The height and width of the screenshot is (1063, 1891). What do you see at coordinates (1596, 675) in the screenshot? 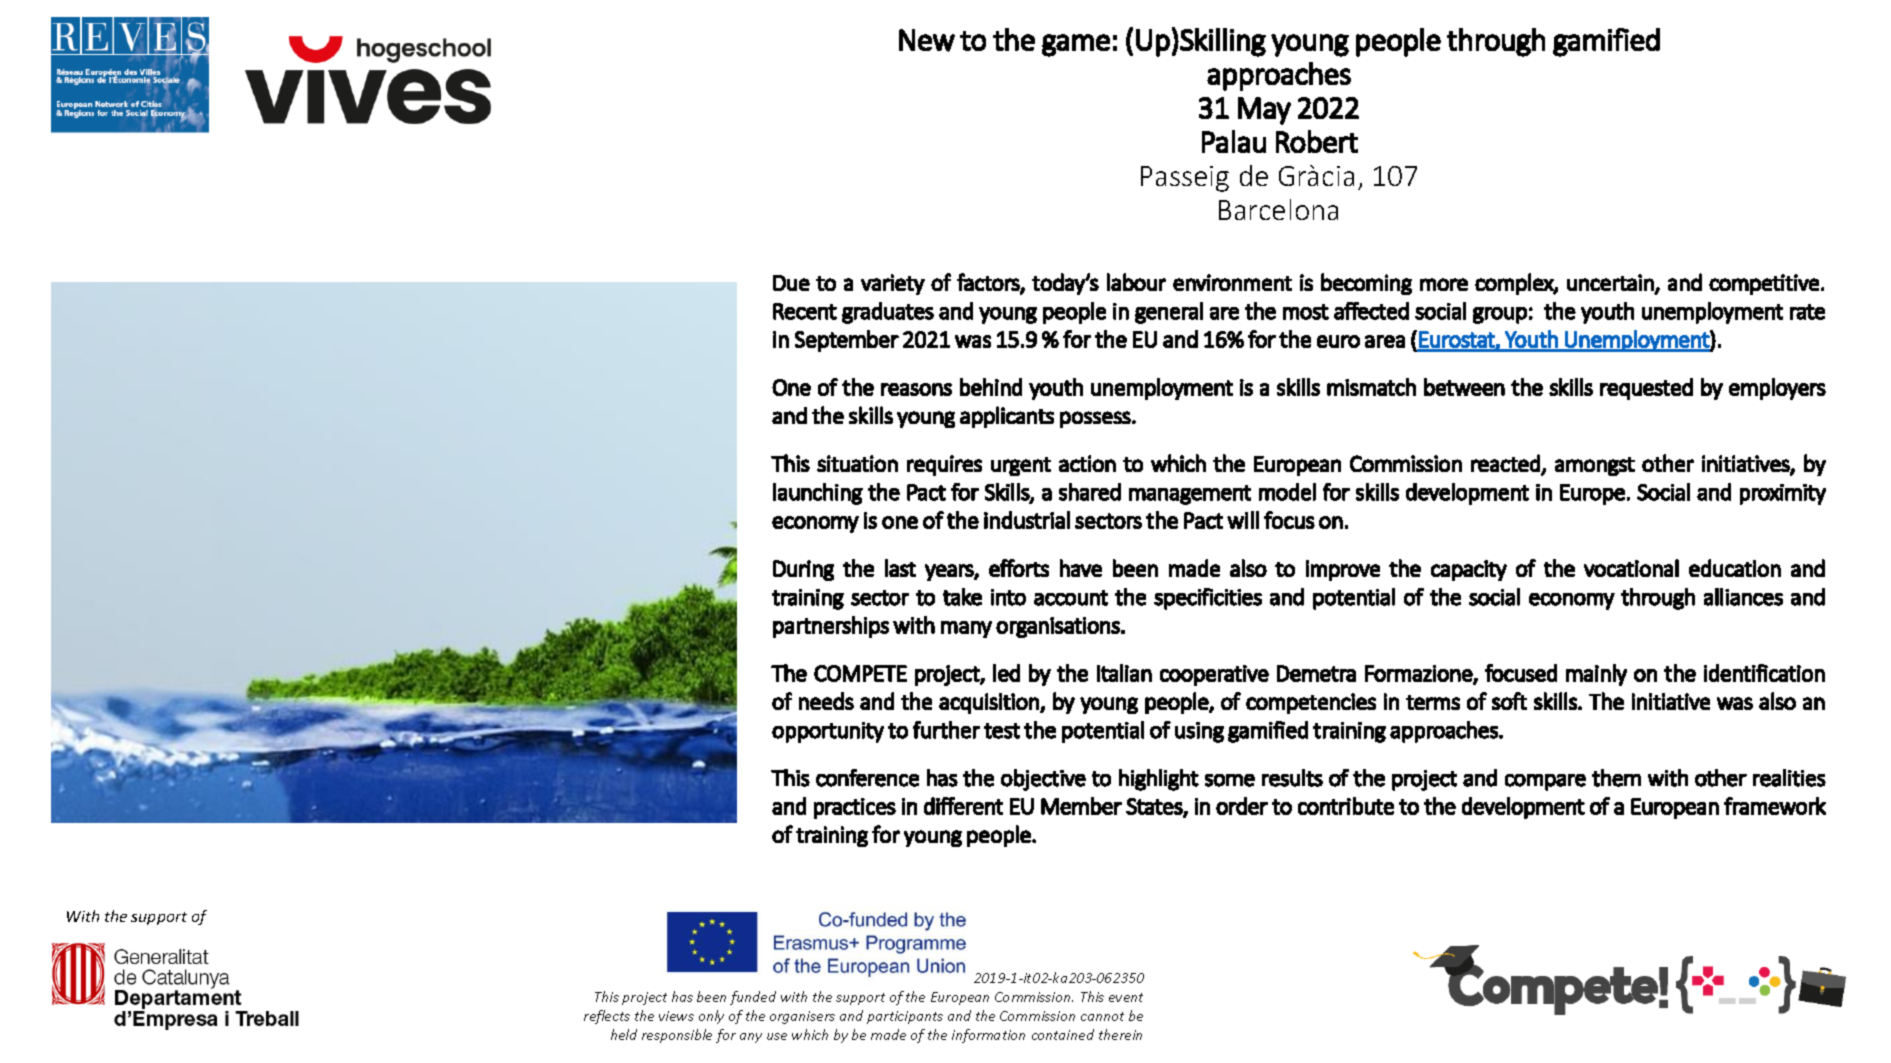
I see `mainly` at bounding box center [1596, 675].
